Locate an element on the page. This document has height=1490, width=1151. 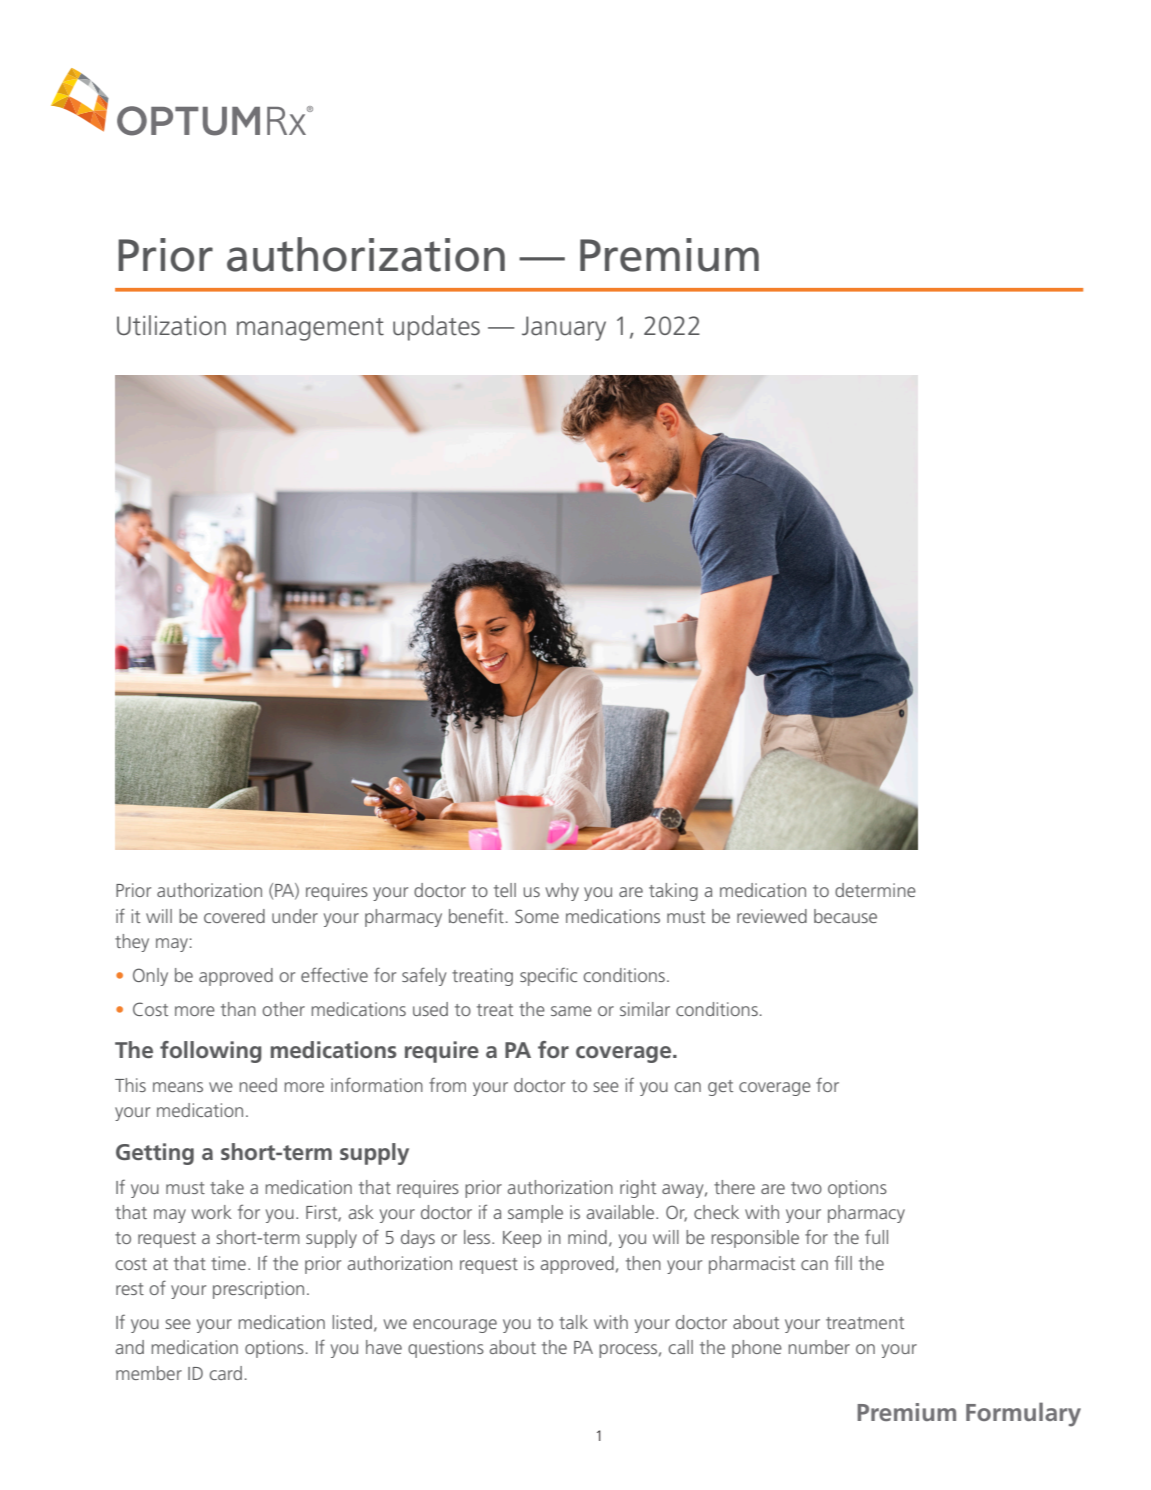
right is located at coordinates (638, 1189).
